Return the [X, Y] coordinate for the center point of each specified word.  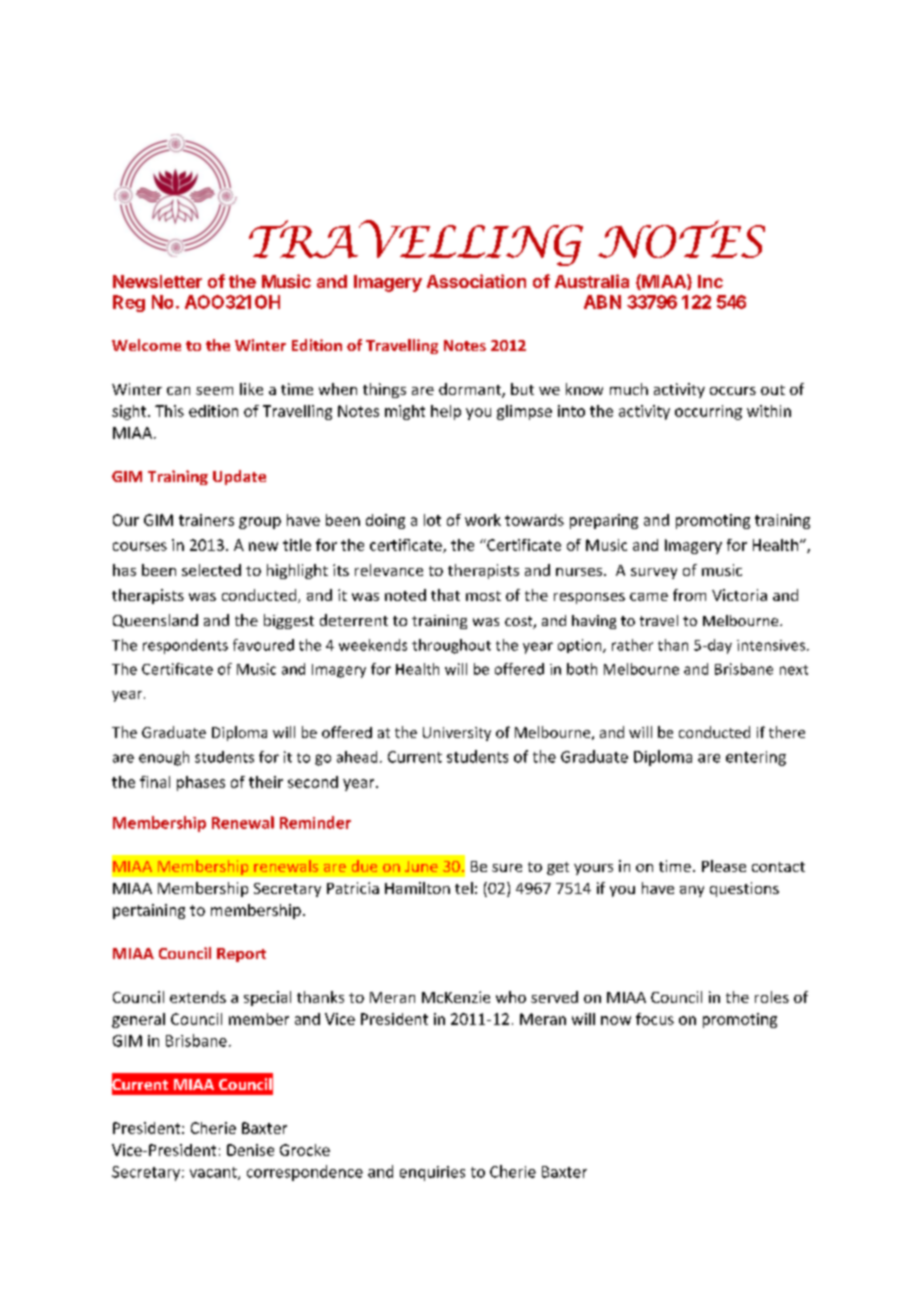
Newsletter [157, 281]
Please [724, 866]
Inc [710, 281]
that [445, 595]
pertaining [149, 911]
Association [476, 281]
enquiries [432, 1173]
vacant [214, 1173]
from [689, 595]
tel [464, 888]
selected [211, 570]
